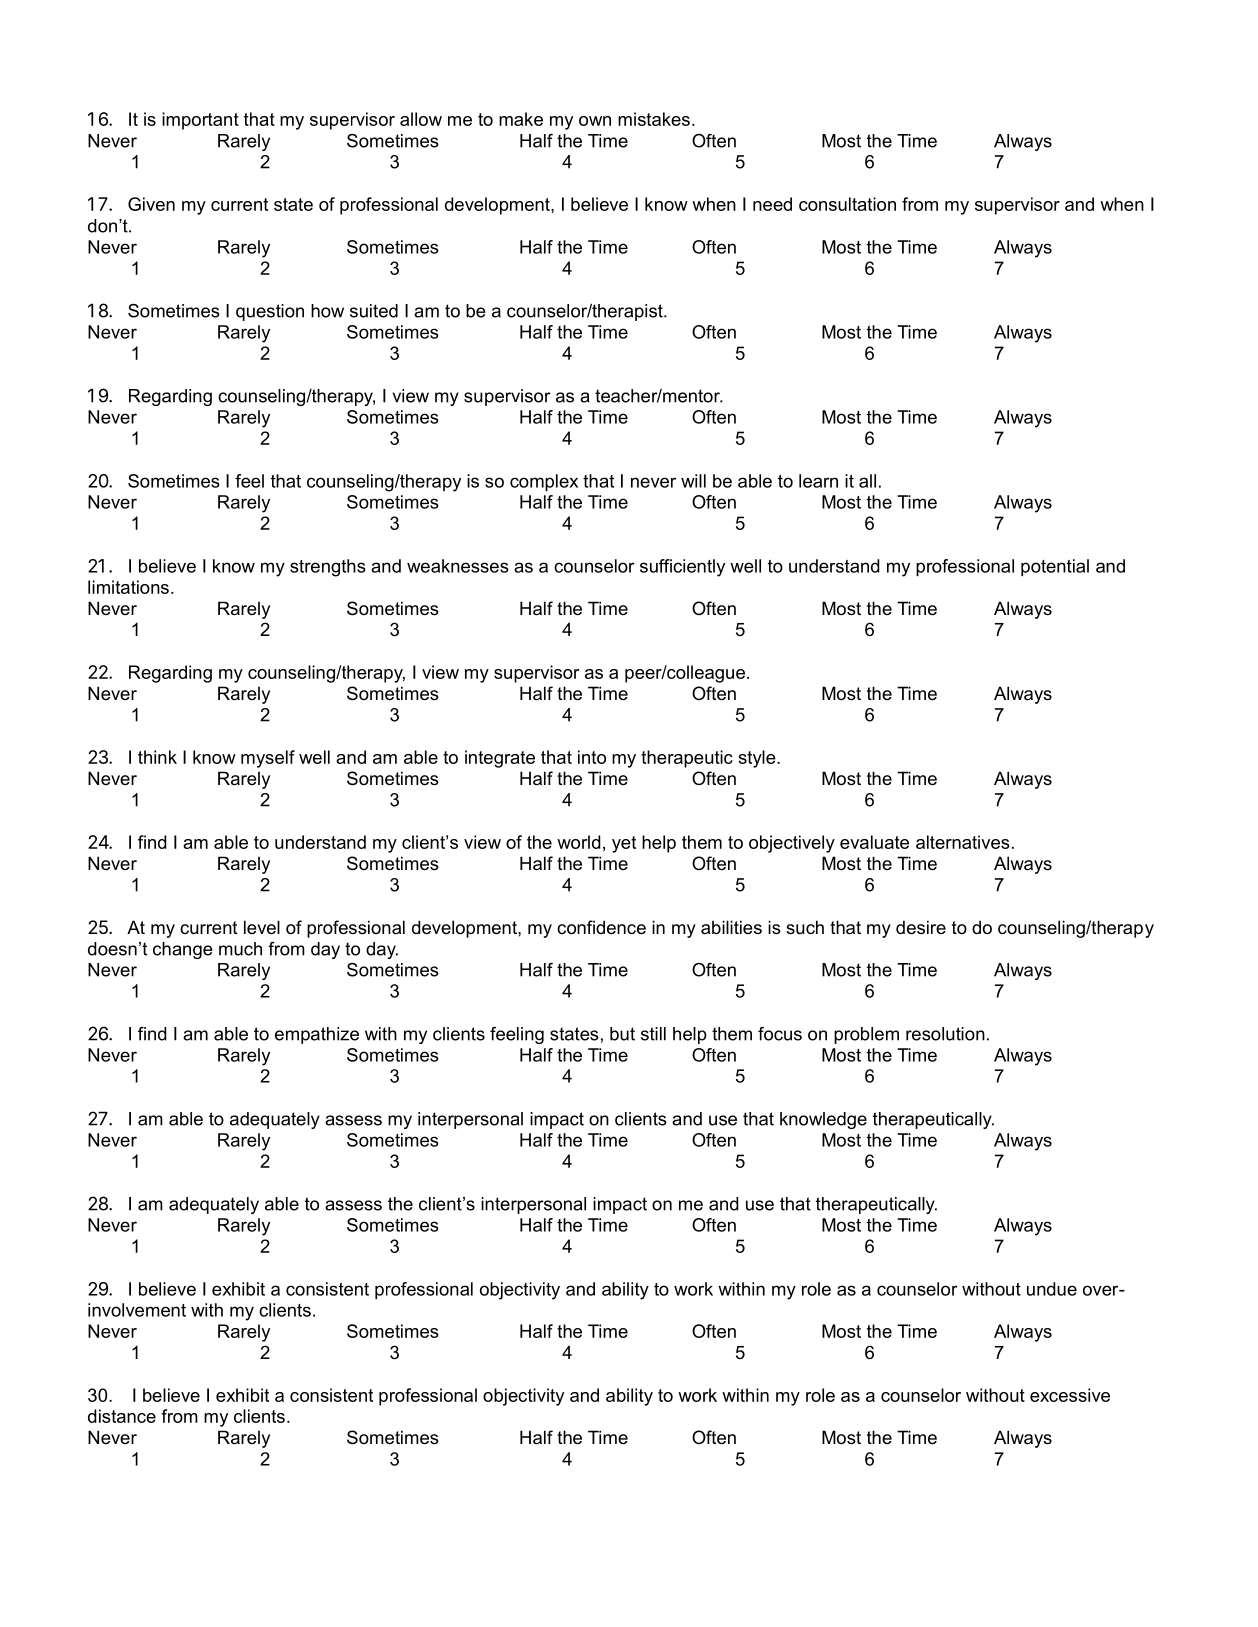 This screenshot has height=1627, width=1258. I want to click on important, so click(200, 121).
